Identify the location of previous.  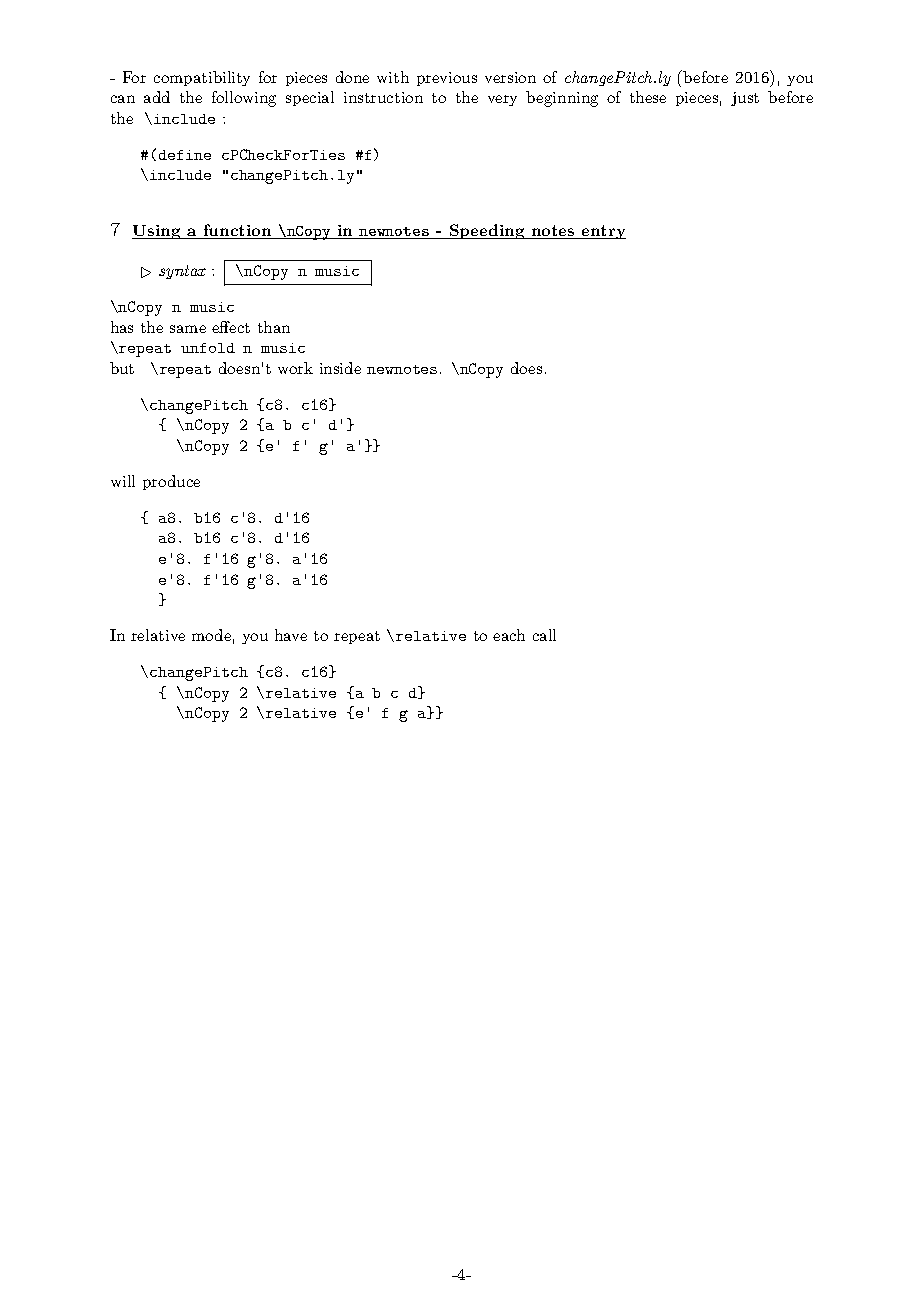
(447, 79).
